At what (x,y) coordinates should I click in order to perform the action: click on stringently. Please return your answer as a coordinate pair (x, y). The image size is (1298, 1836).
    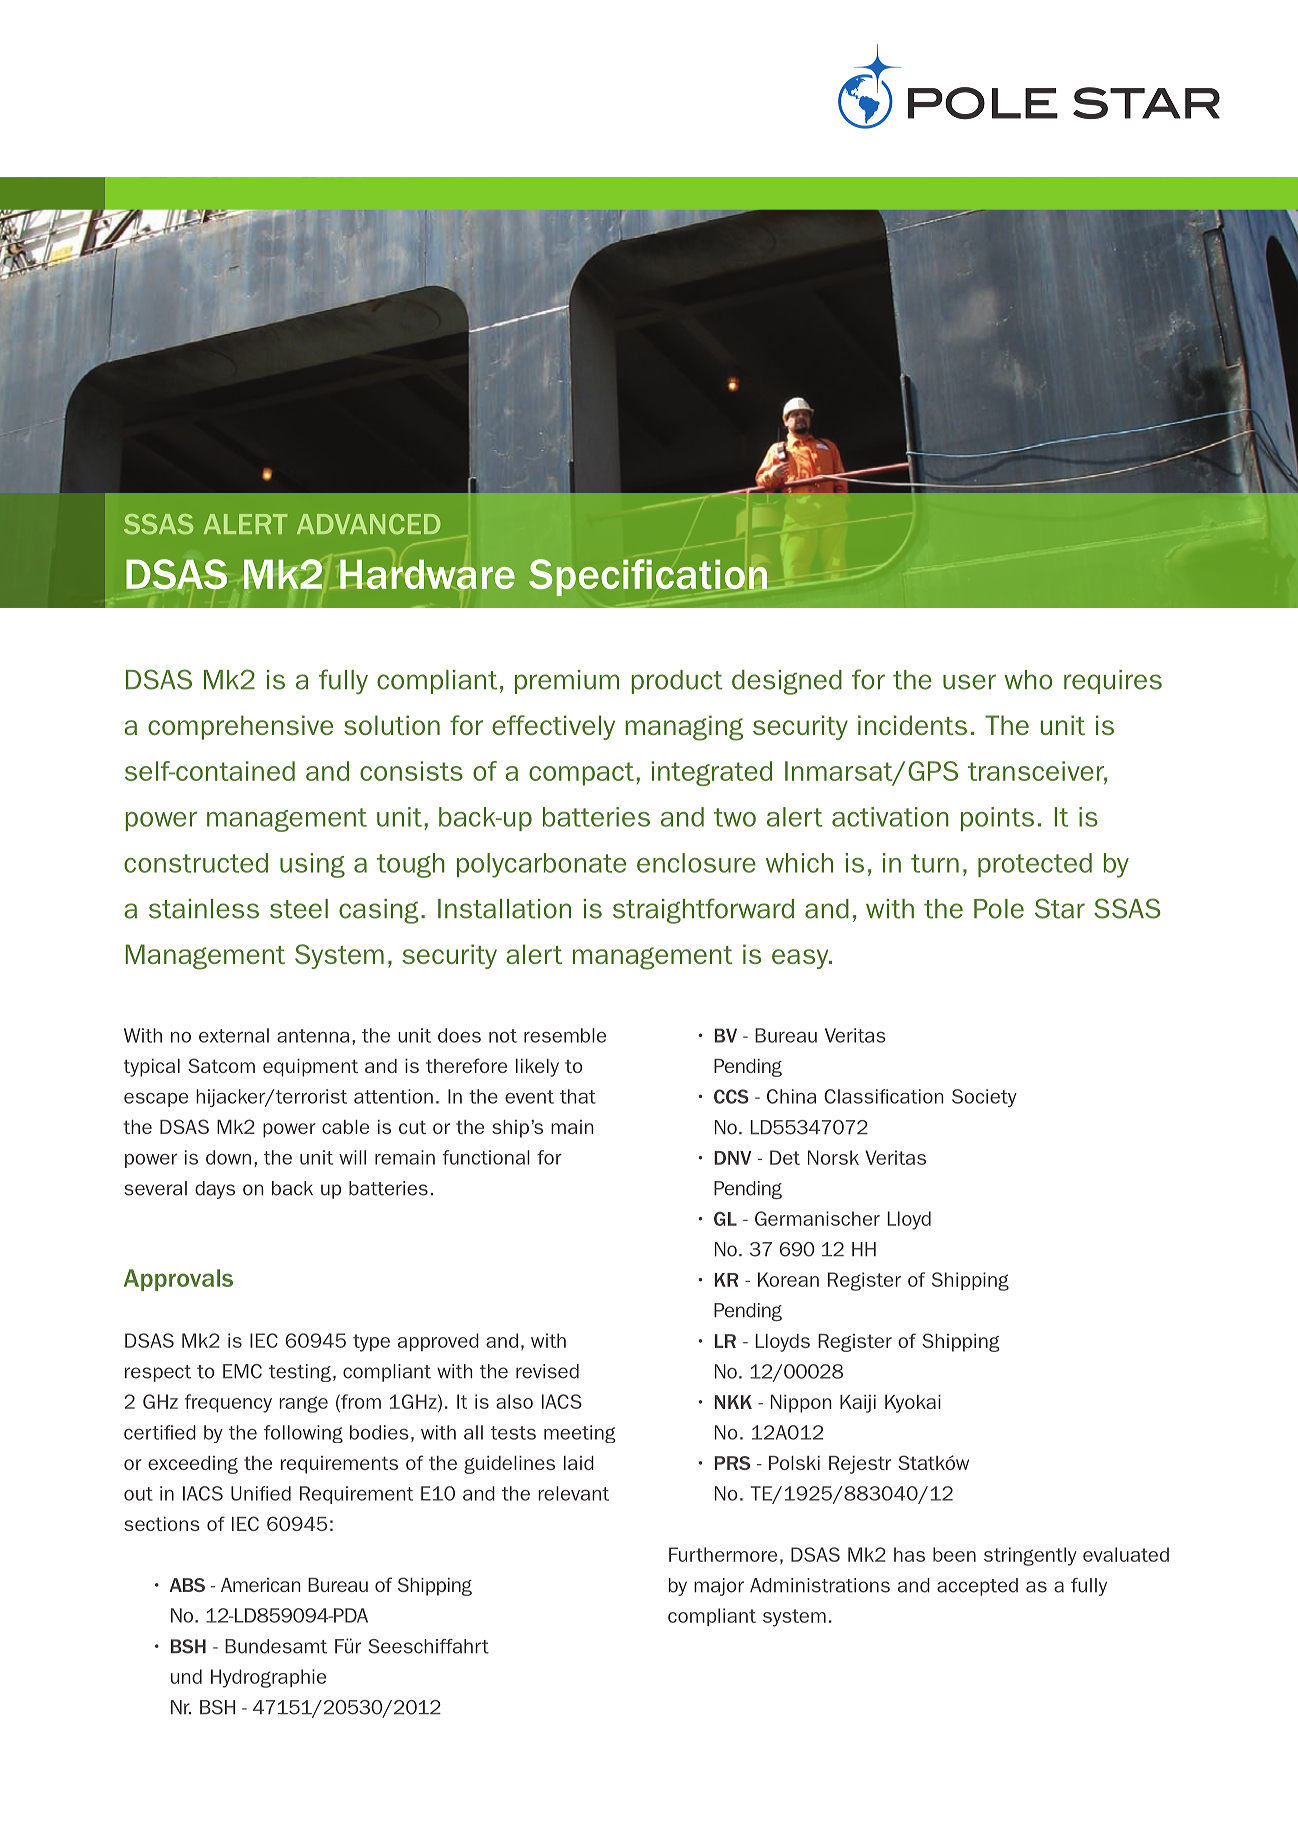
    Looking at the image, I should click on (1030, 1556).
